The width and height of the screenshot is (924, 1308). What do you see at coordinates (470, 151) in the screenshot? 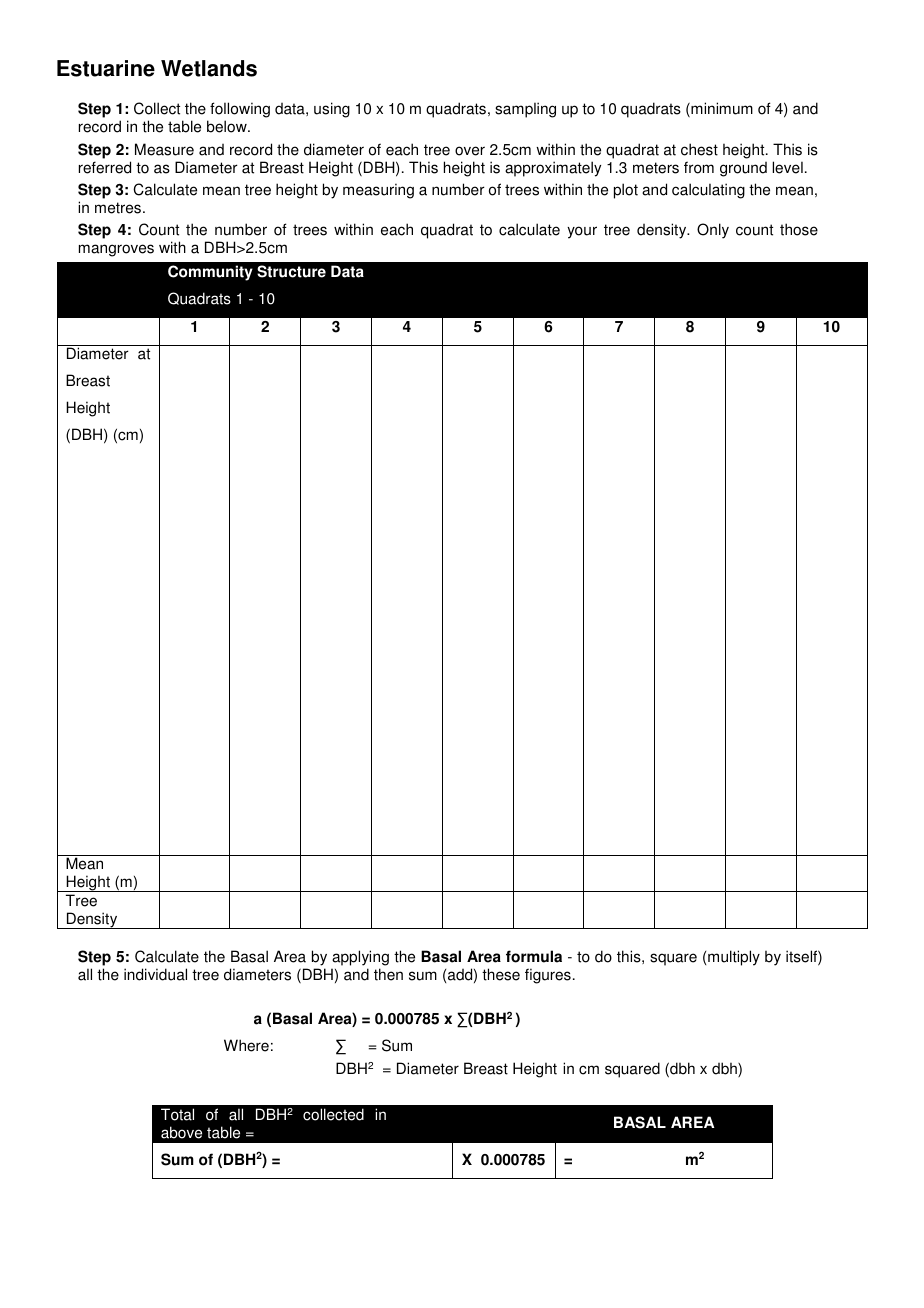
I see `over` at bounding box center [470, 151].
